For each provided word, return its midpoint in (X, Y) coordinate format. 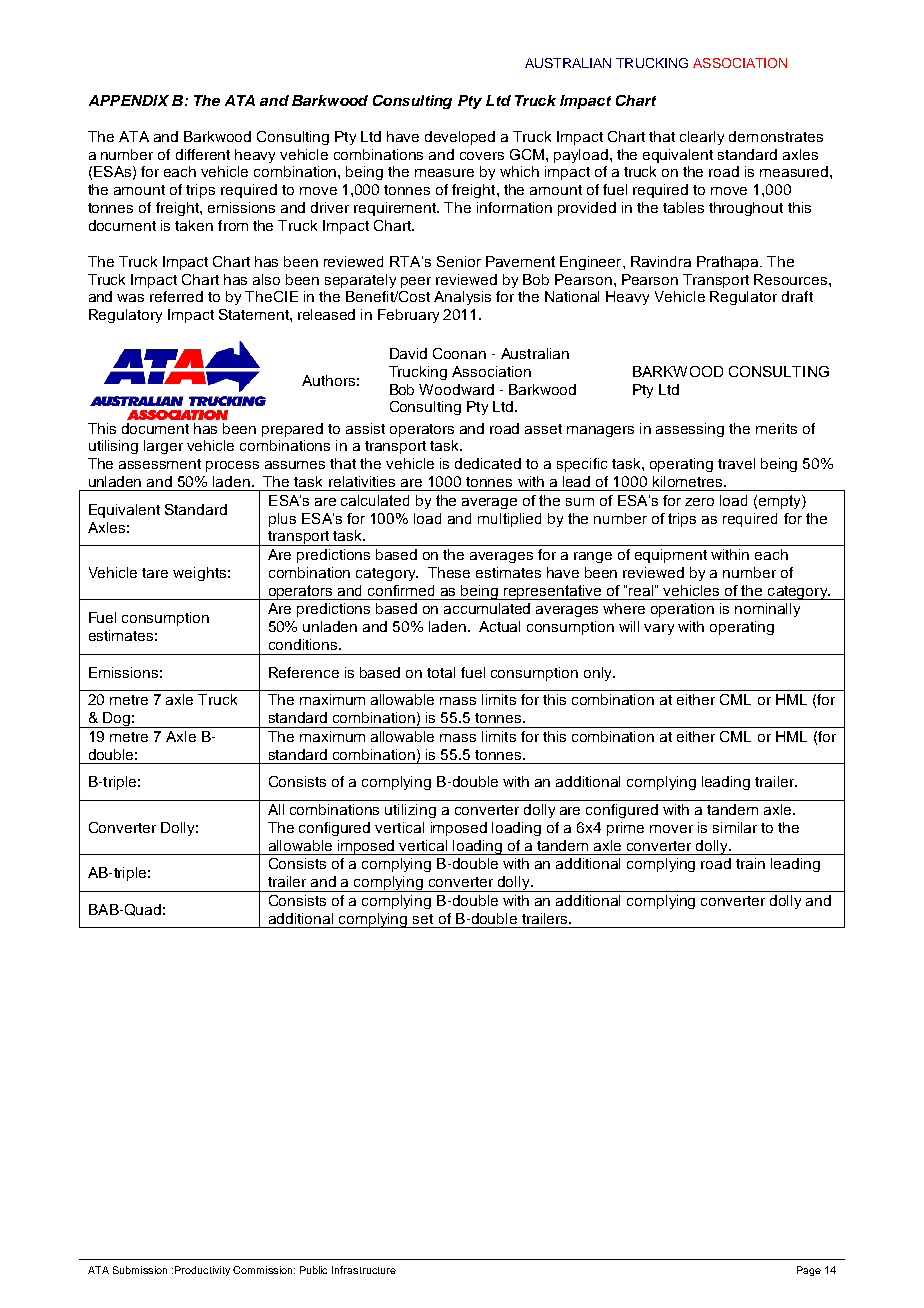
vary (659, 629)
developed (460, 138)
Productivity (202, 1271)
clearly (702, 138)
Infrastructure (364, 1270)
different (203, 154)
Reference (304, 672)
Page (809, 1271)
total (441, 672)
